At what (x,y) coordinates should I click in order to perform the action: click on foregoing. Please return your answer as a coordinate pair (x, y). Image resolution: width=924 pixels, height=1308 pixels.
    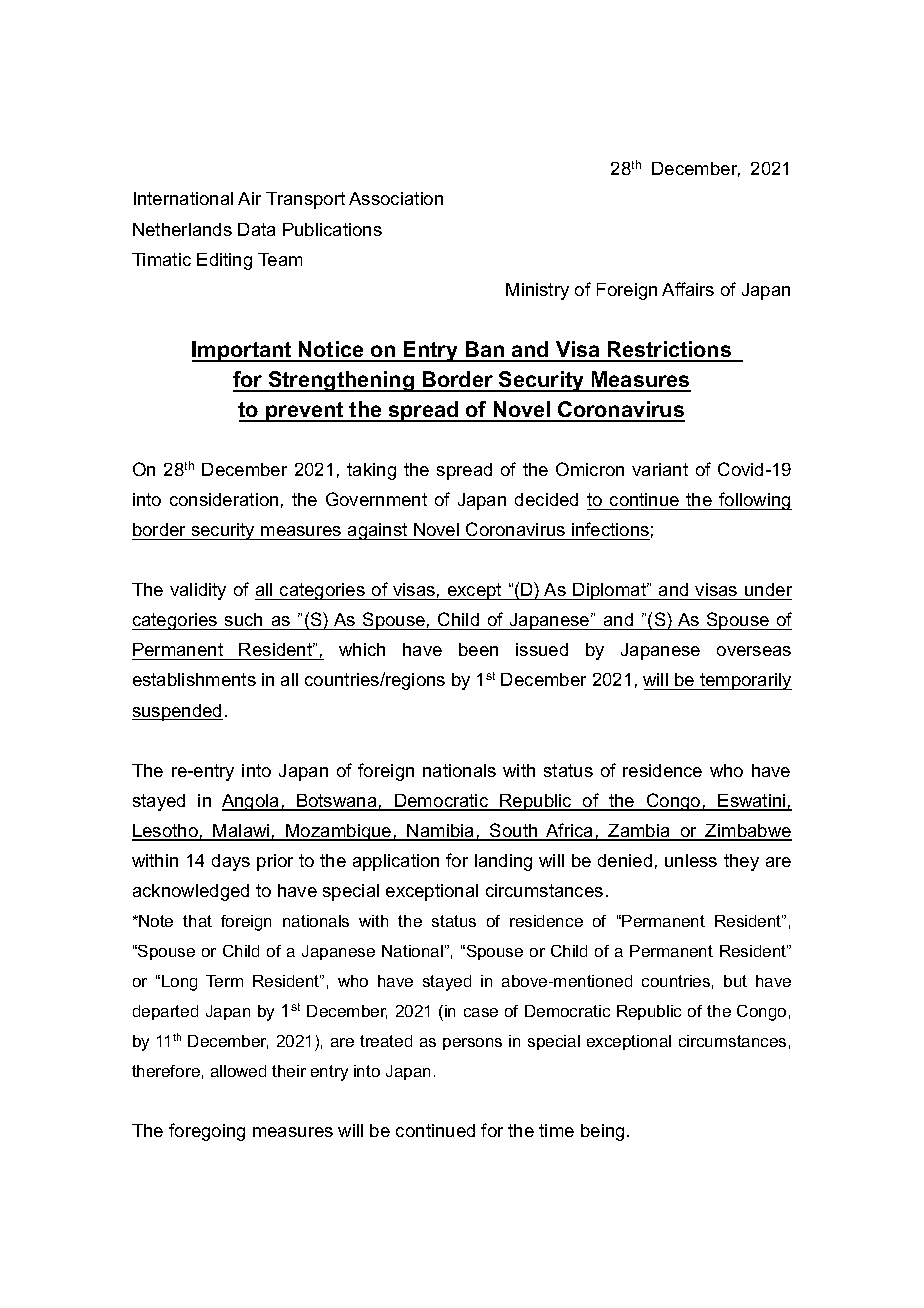
    Looking at the image, I should click on (207, 1132).
